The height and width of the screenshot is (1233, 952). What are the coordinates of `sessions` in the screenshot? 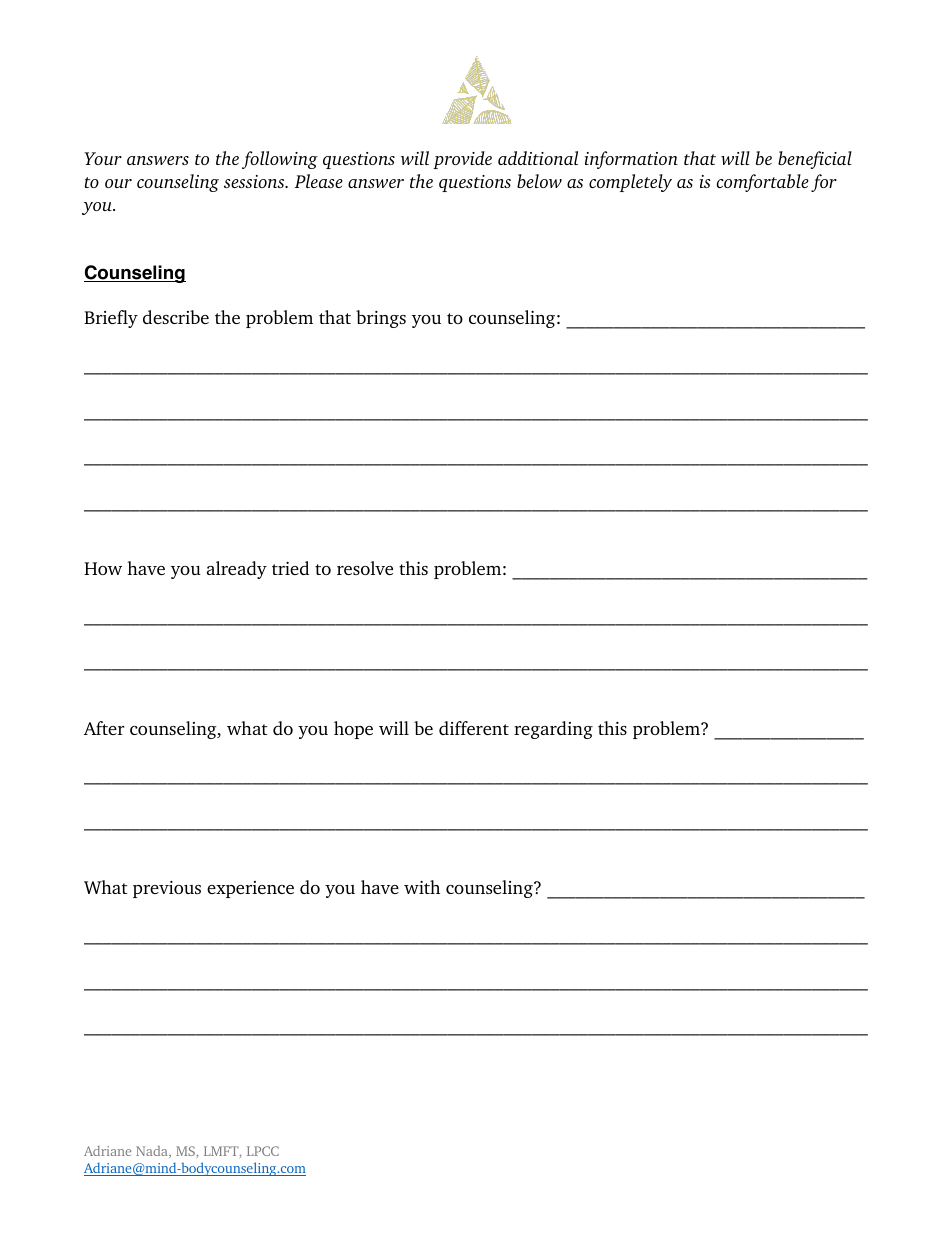 It's located at (255, 181).
